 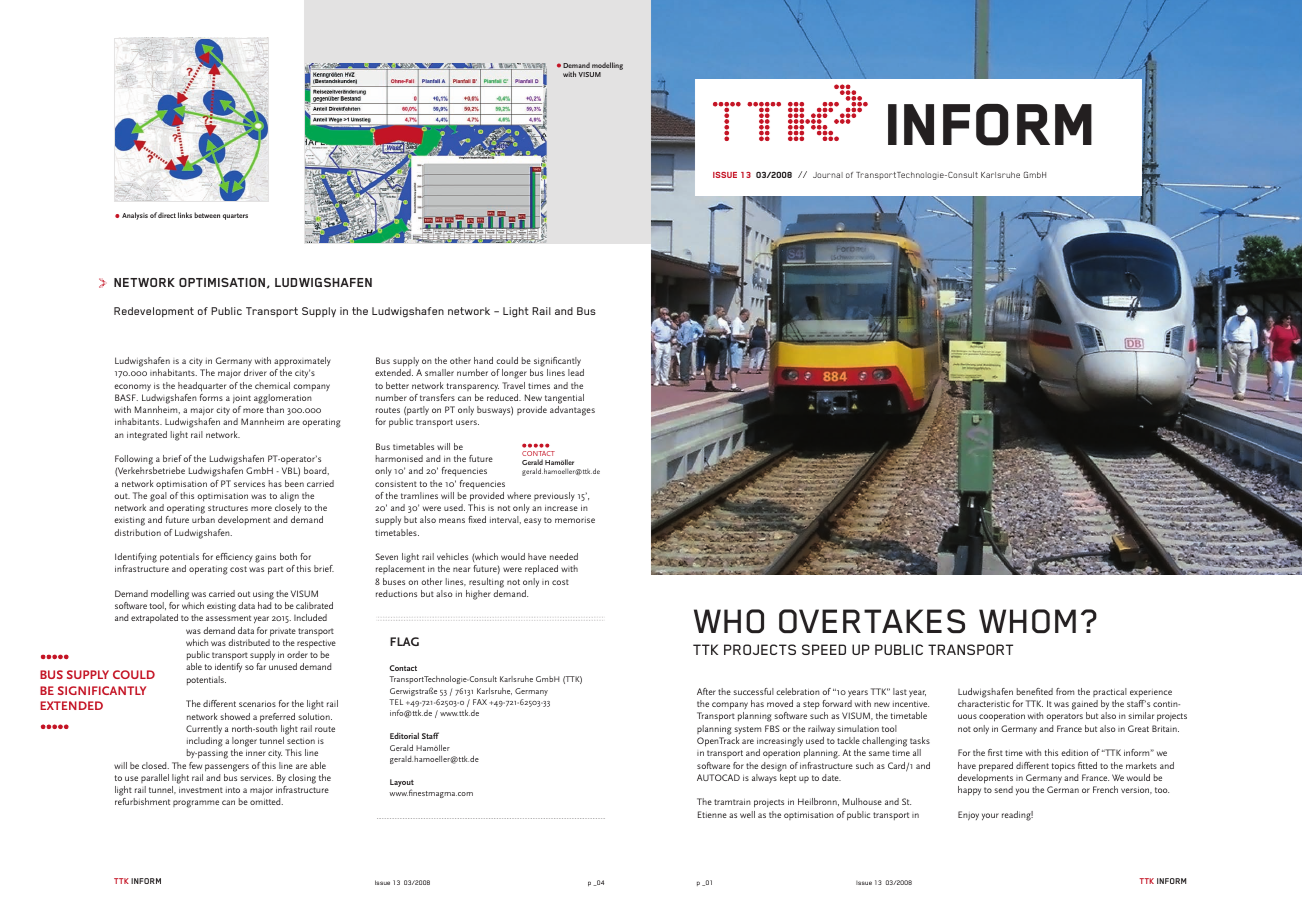 I want to click on Etienne, so click(x=712, y=814).
